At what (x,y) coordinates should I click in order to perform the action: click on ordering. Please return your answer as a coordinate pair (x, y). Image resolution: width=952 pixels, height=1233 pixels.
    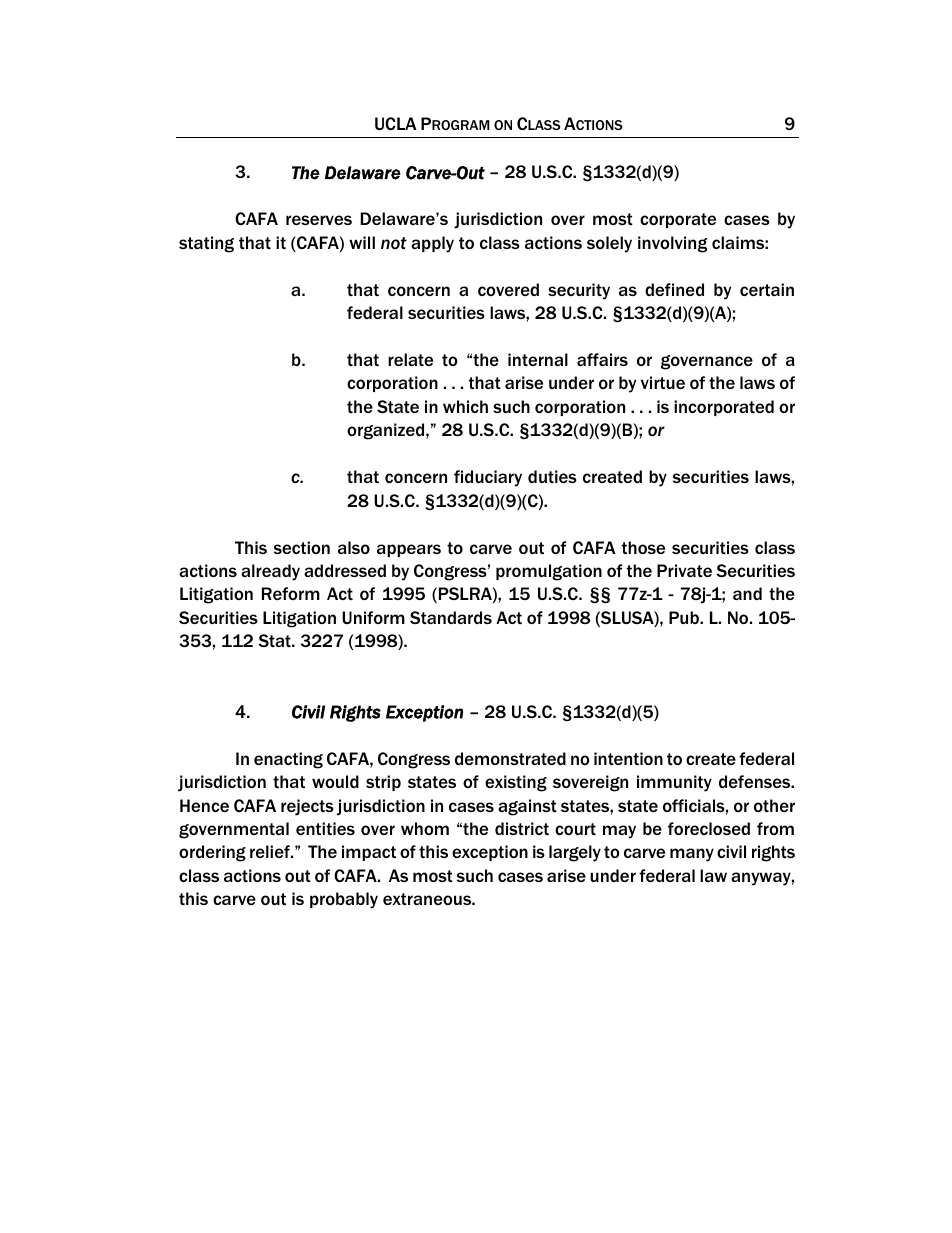
    Looking at the image, I should click on (212, 853).
